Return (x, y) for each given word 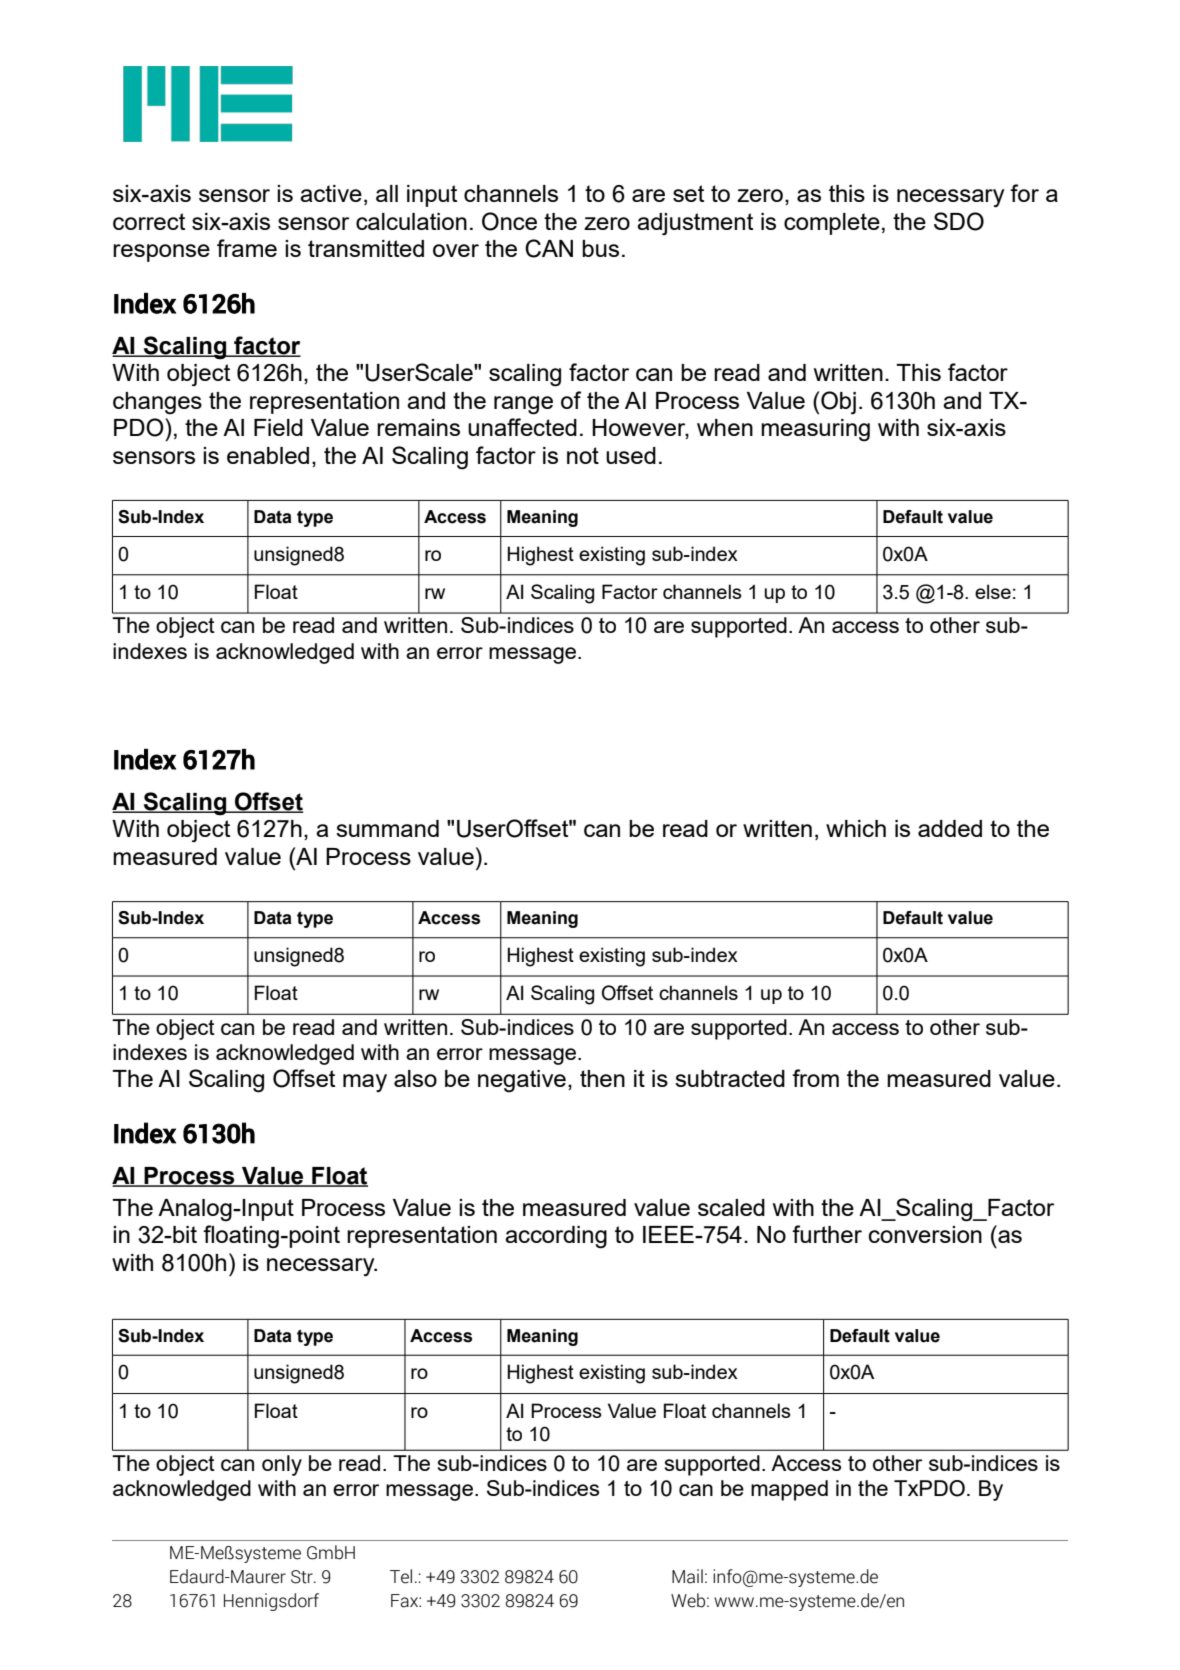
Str (303, 1577)
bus (600, 248)
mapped (789, 1490)
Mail (687, 1576)
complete (832, 224)
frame (247, 248)
